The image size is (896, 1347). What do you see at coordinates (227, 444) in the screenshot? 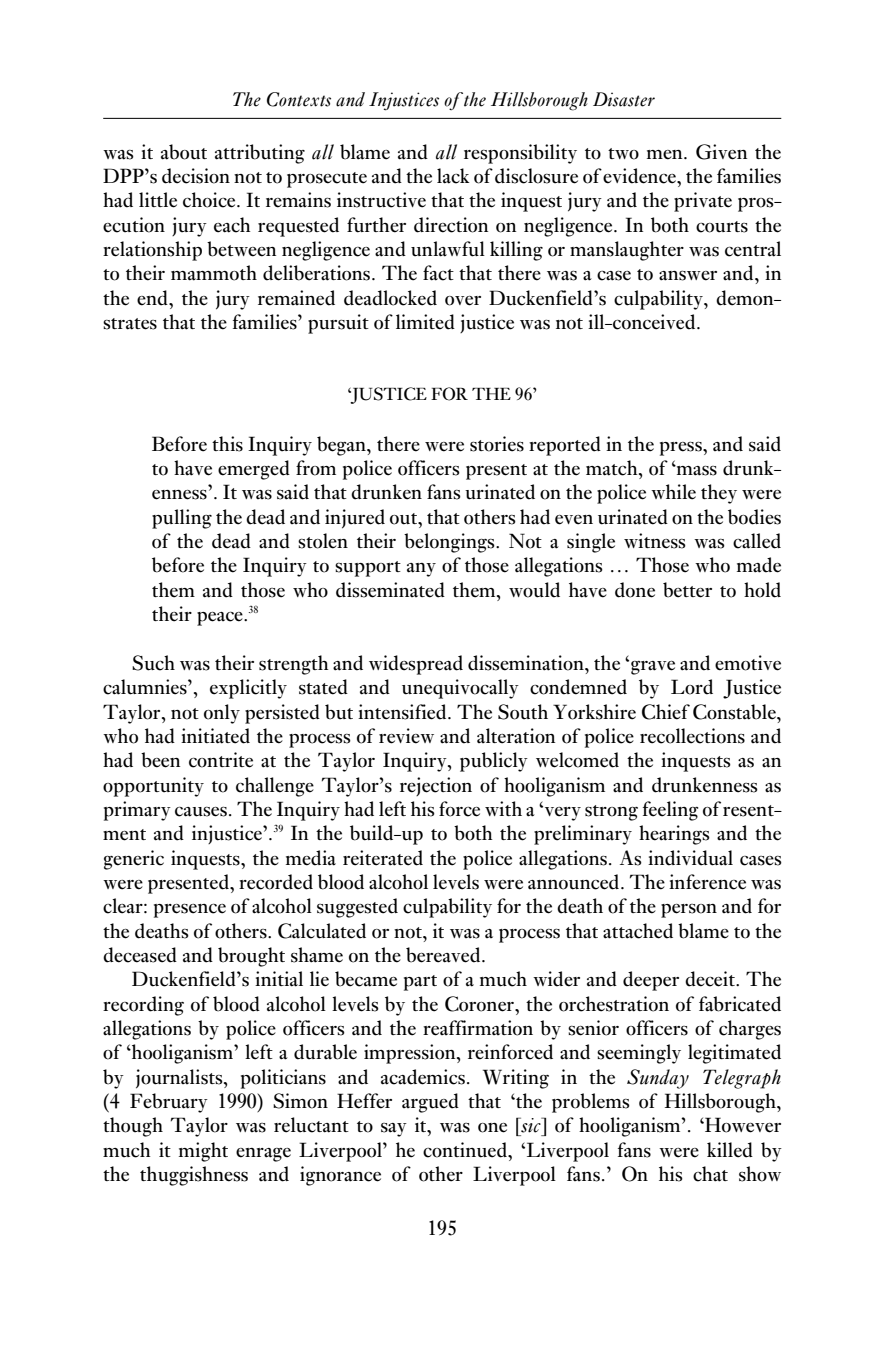
I see `this` at bounding box center [227, 444].
